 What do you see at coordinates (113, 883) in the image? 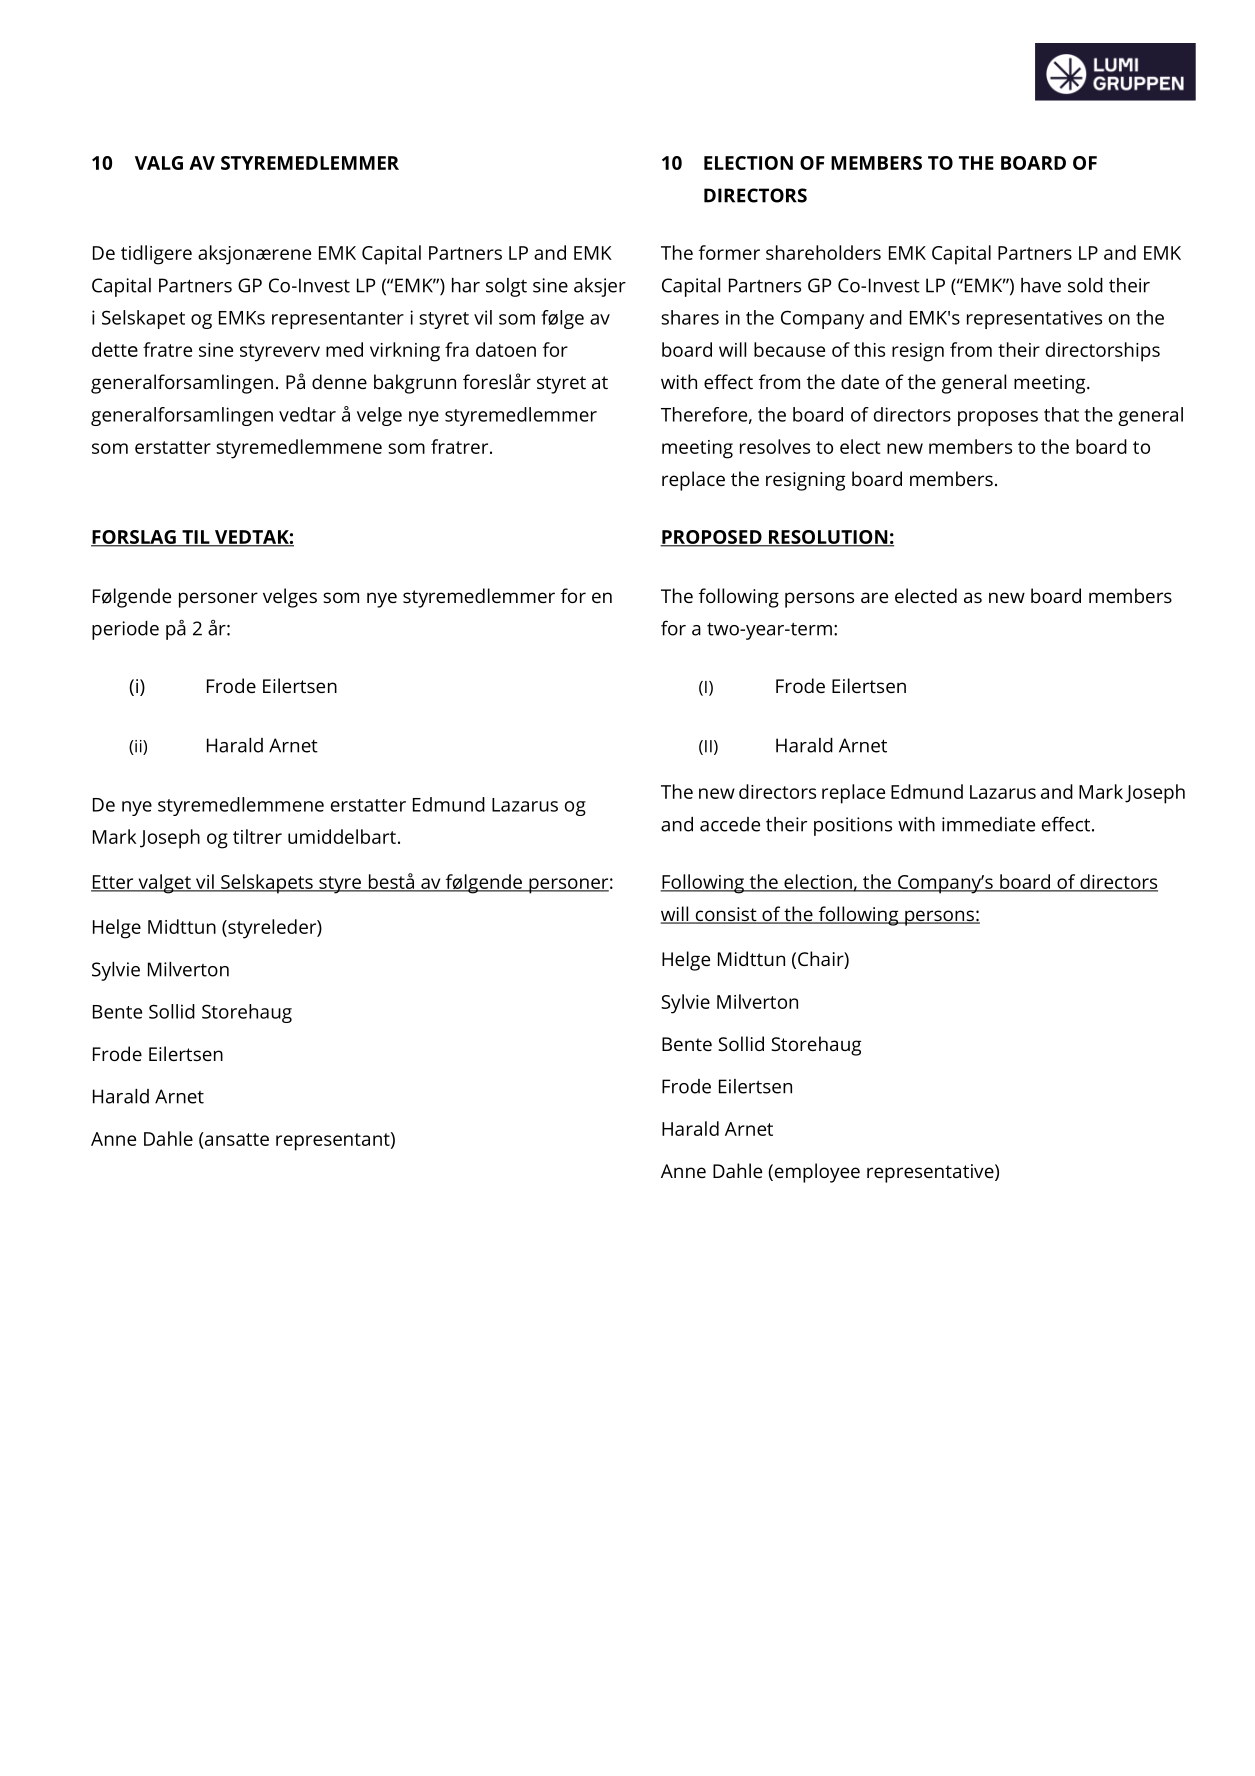
I see `Etter` at bounding box center [113, 883].
